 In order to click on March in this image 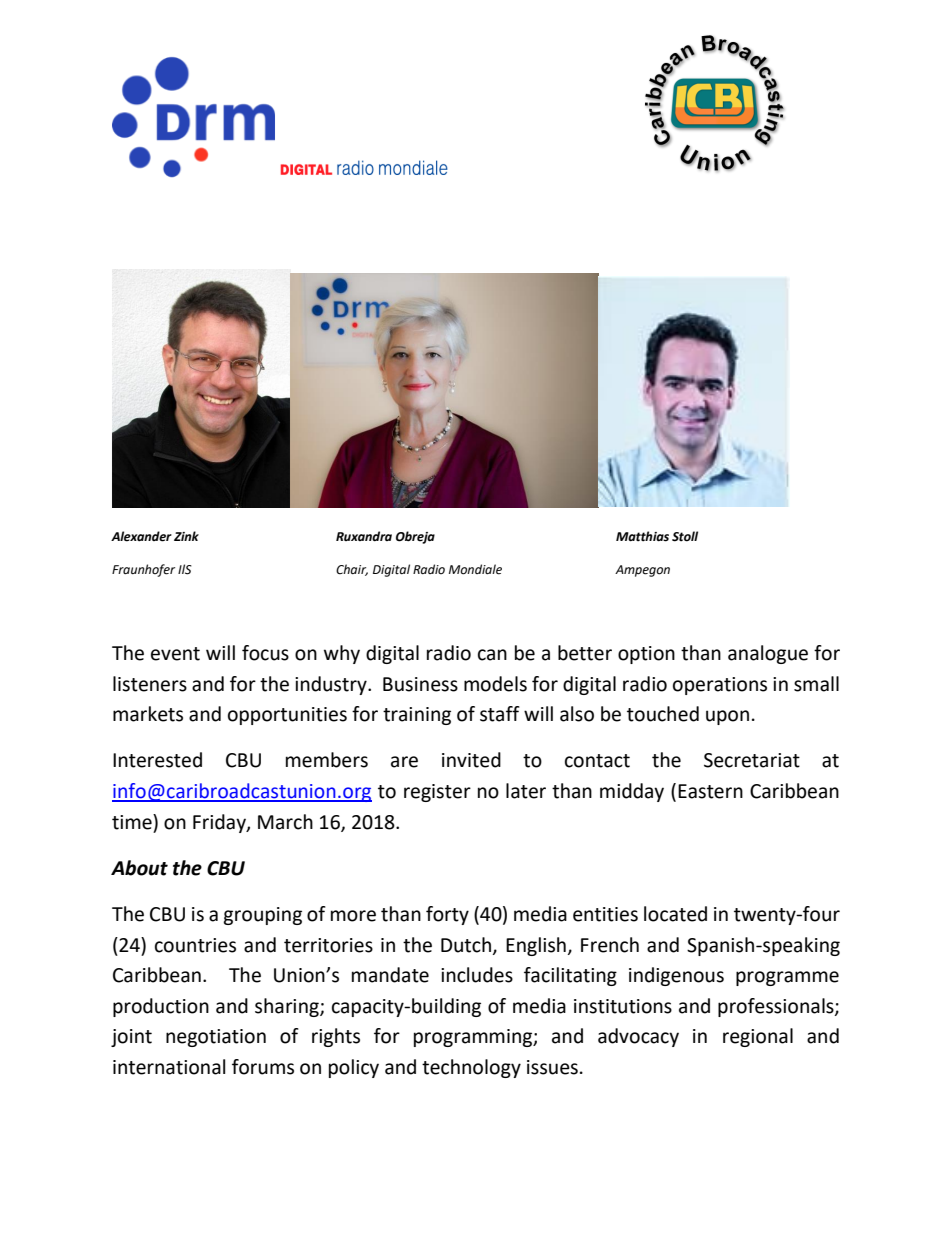, I will do `click(285, 822)`.
